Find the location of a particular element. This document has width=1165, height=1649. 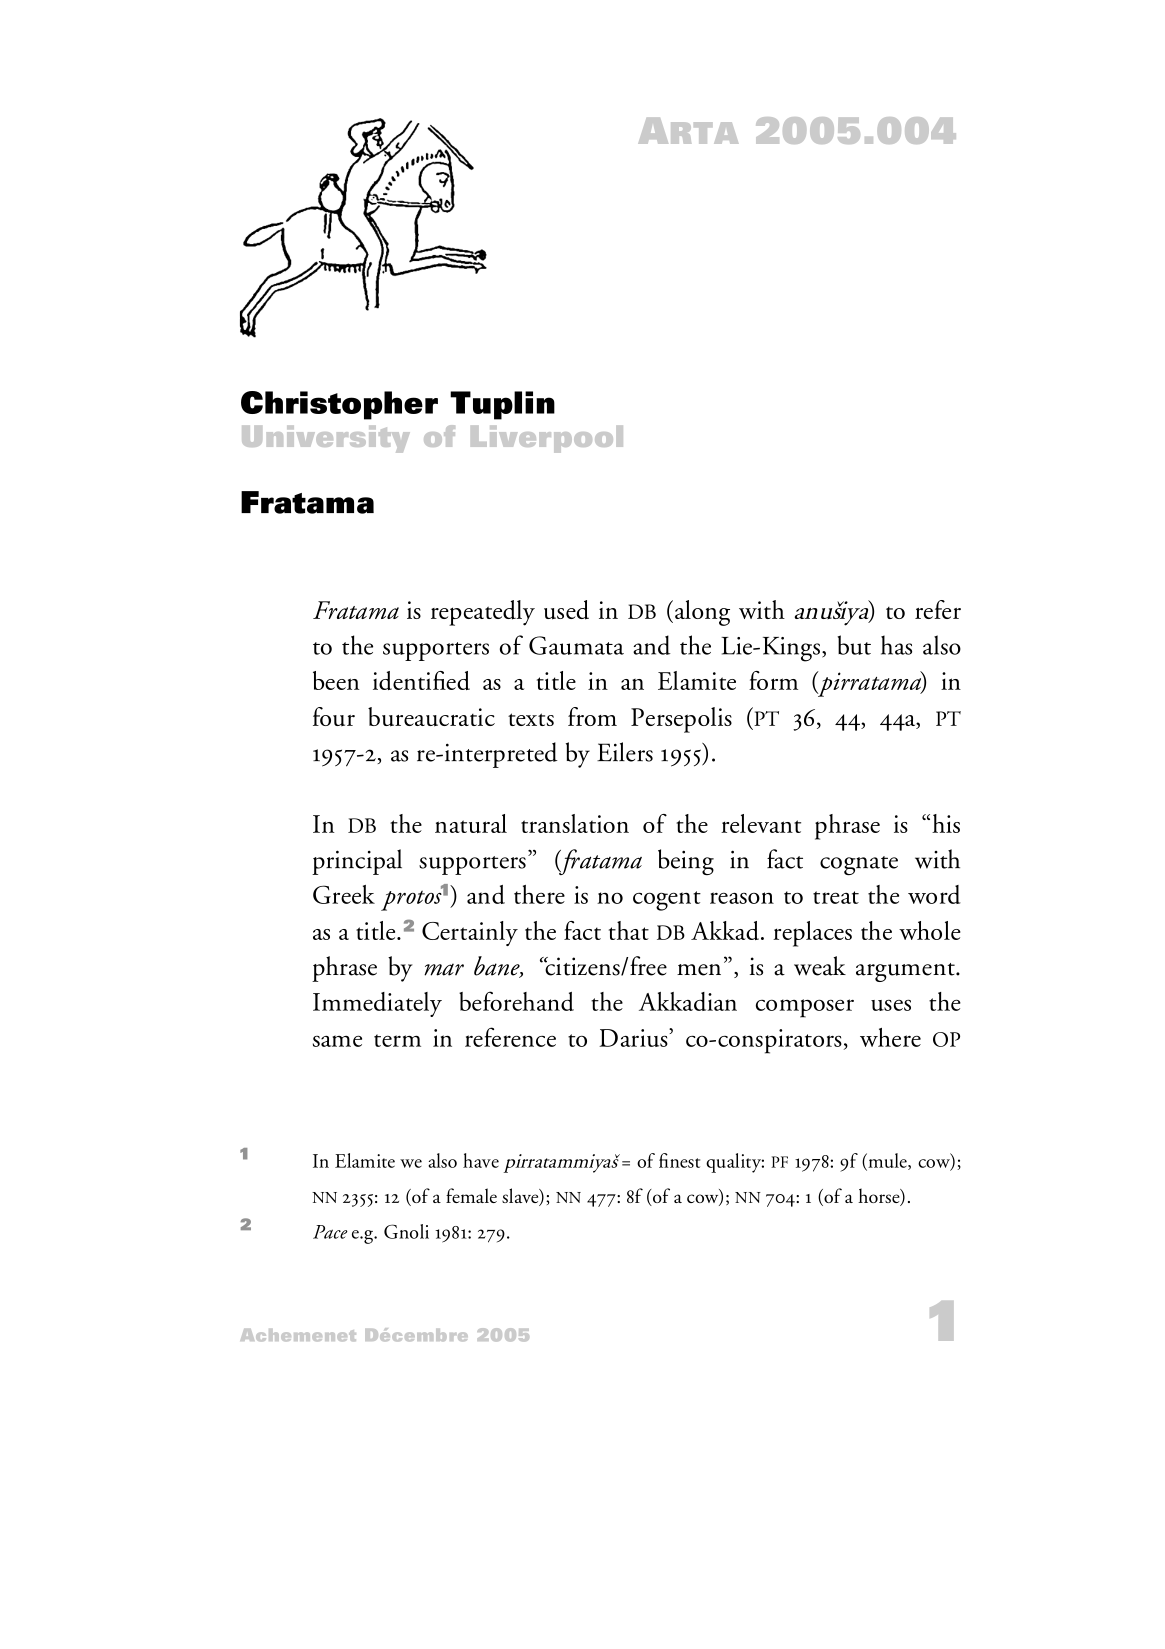

Christopher is located at coordinates (339, 405).
